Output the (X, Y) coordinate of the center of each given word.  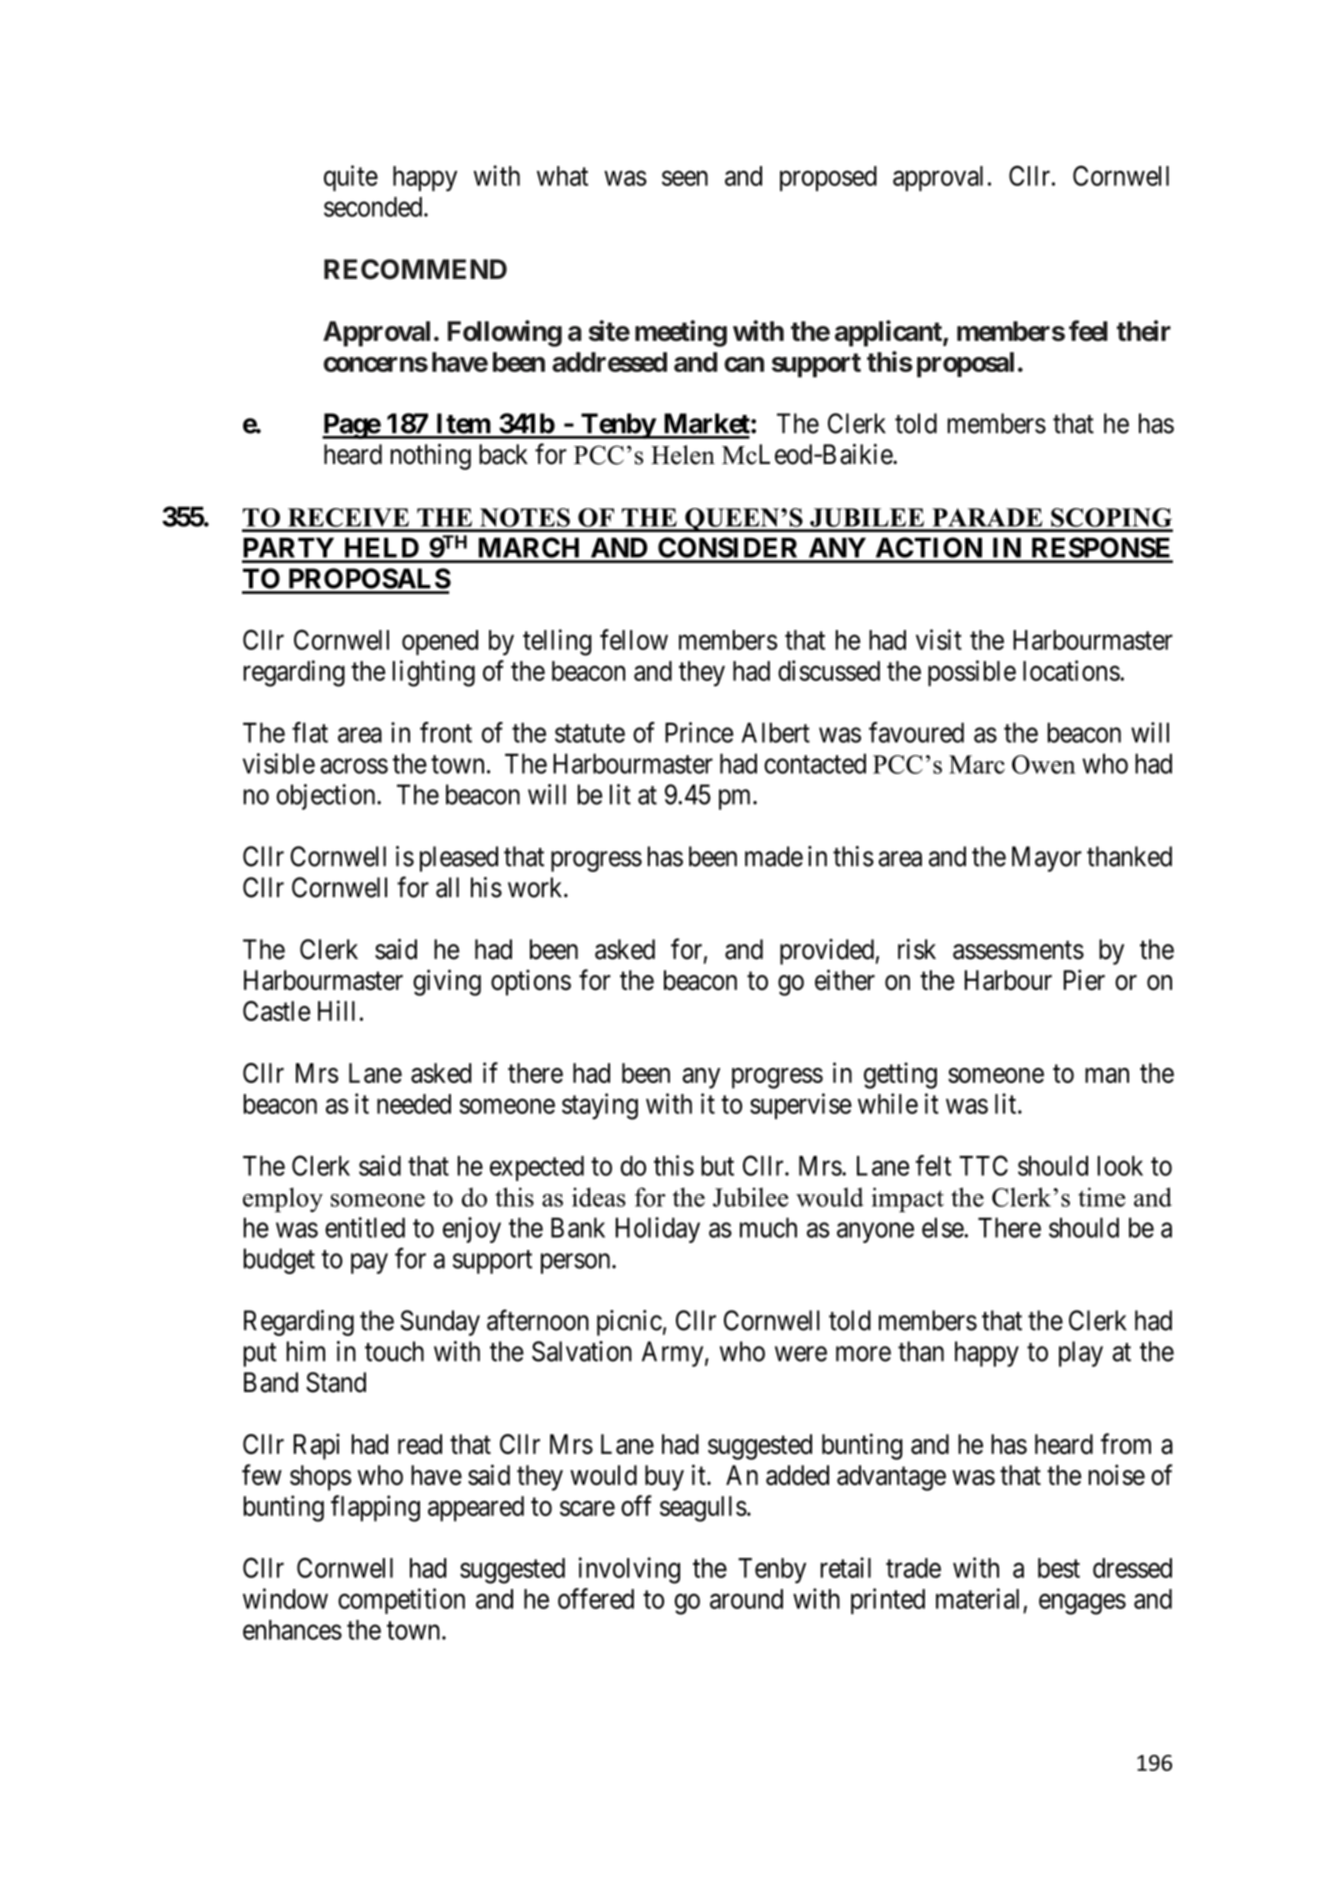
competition (401, 1601)
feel (1088, 330)
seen (685, 178)
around (746, 1599)
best (1059, 1568)
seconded (374, 207)
